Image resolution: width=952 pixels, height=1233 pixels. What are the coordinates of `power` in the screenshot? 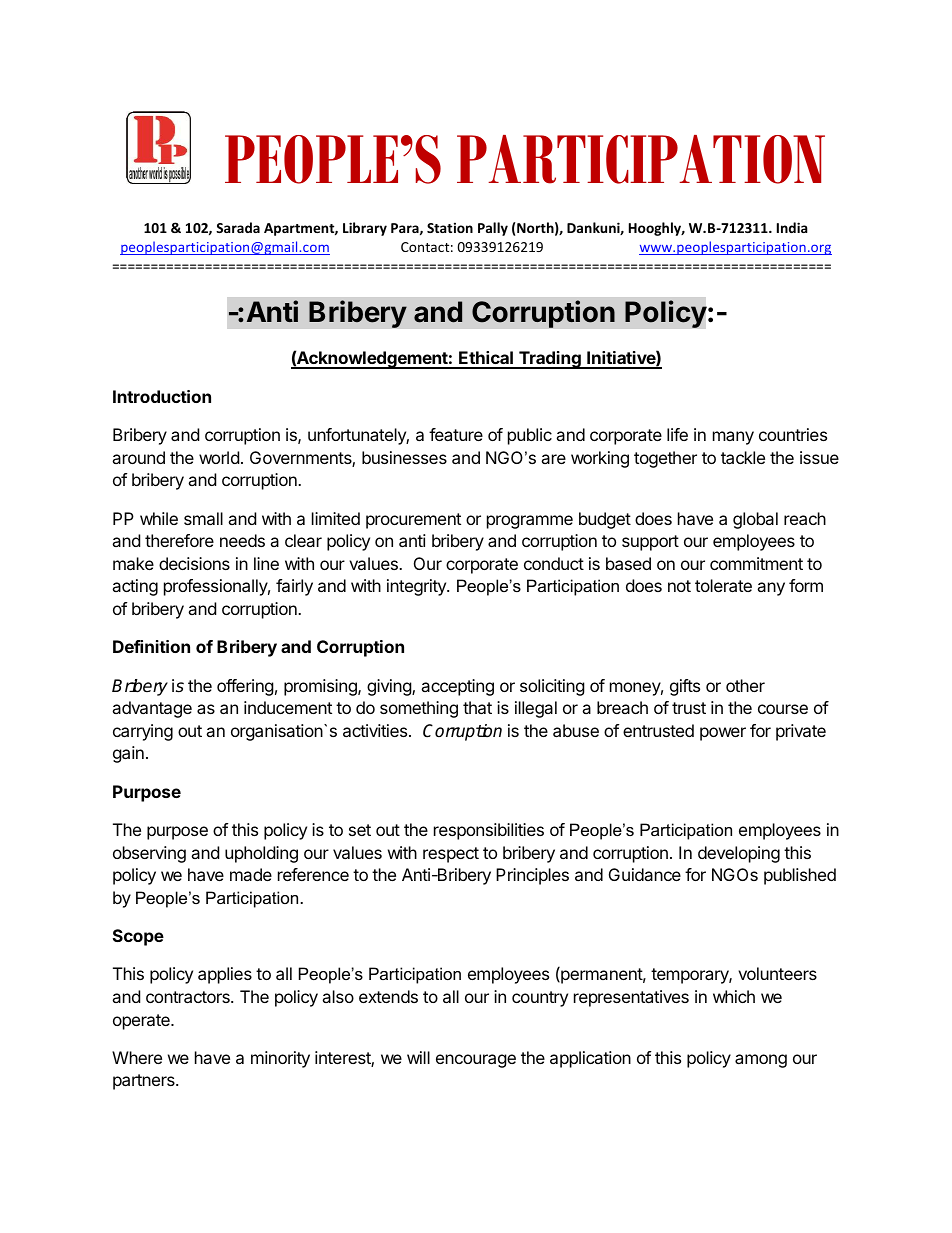 It's located at (723, 734).
